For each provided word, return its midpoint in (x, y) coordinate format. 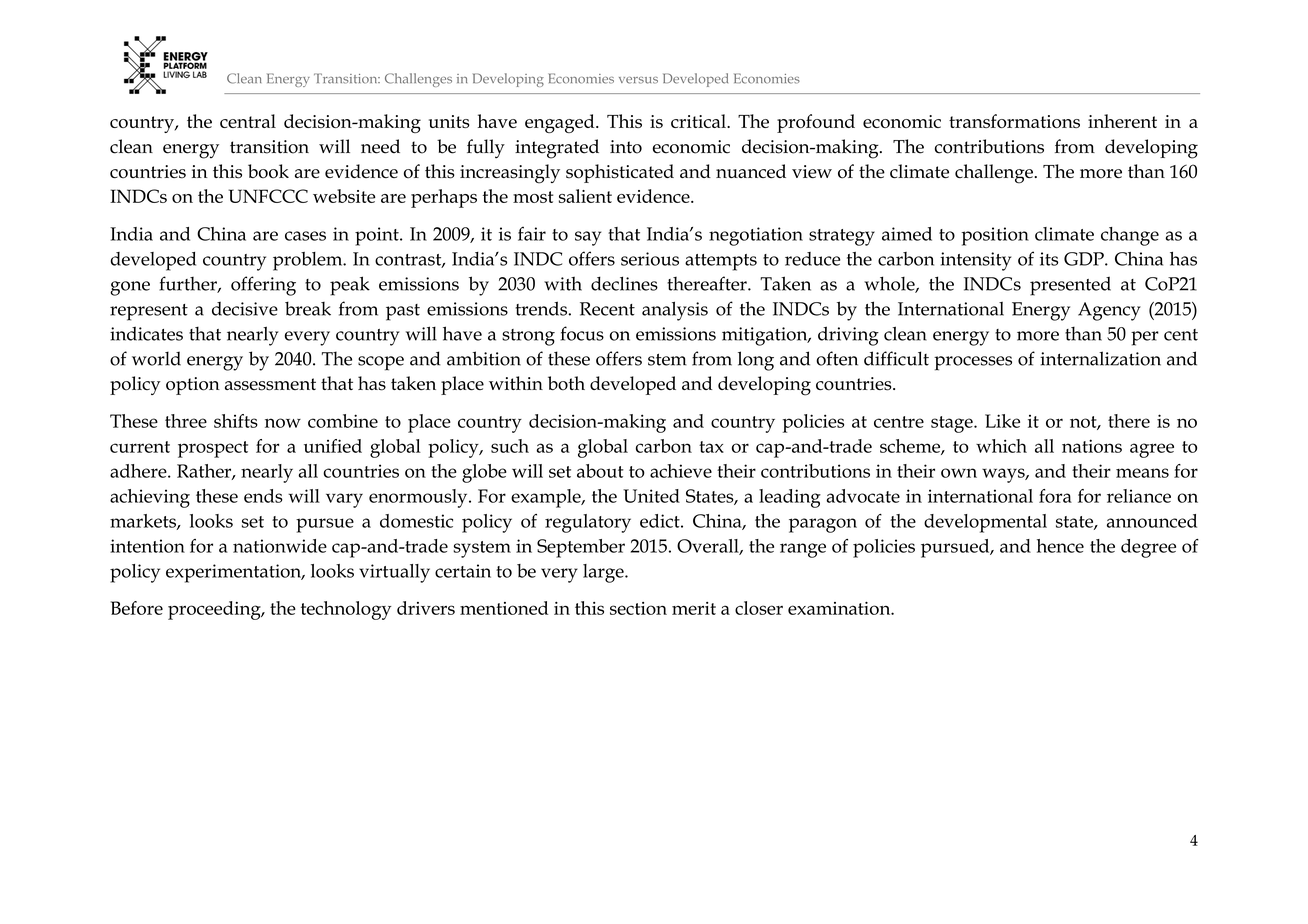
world (156, 358)
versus (638, 80)
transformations (1014, 121)
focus (582, 333)
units (449, 121)
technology (346, 610)
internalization (1100, 358)
